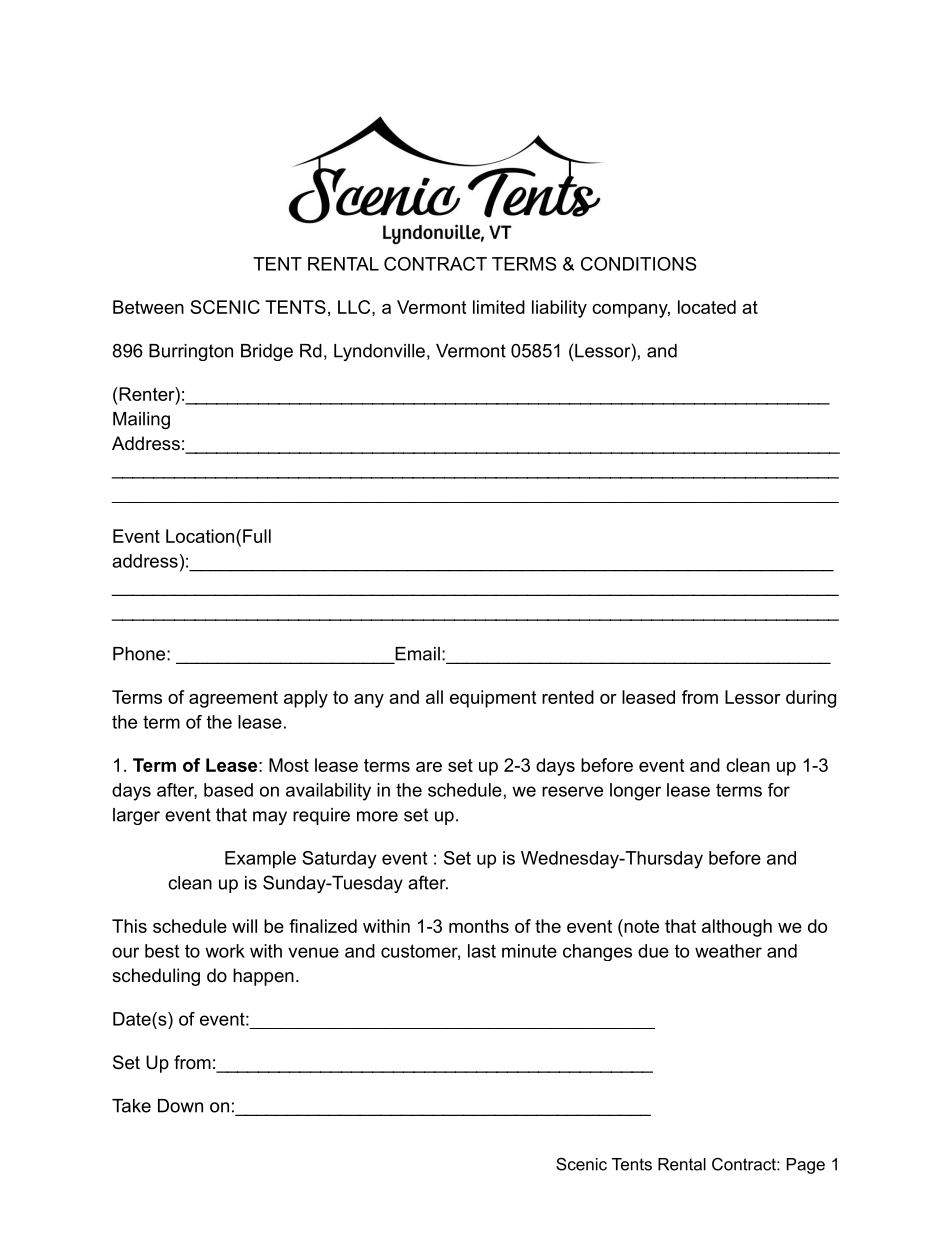 This screenshot has height=1233, width=952. I want to click on Between, so click(148, 307).
